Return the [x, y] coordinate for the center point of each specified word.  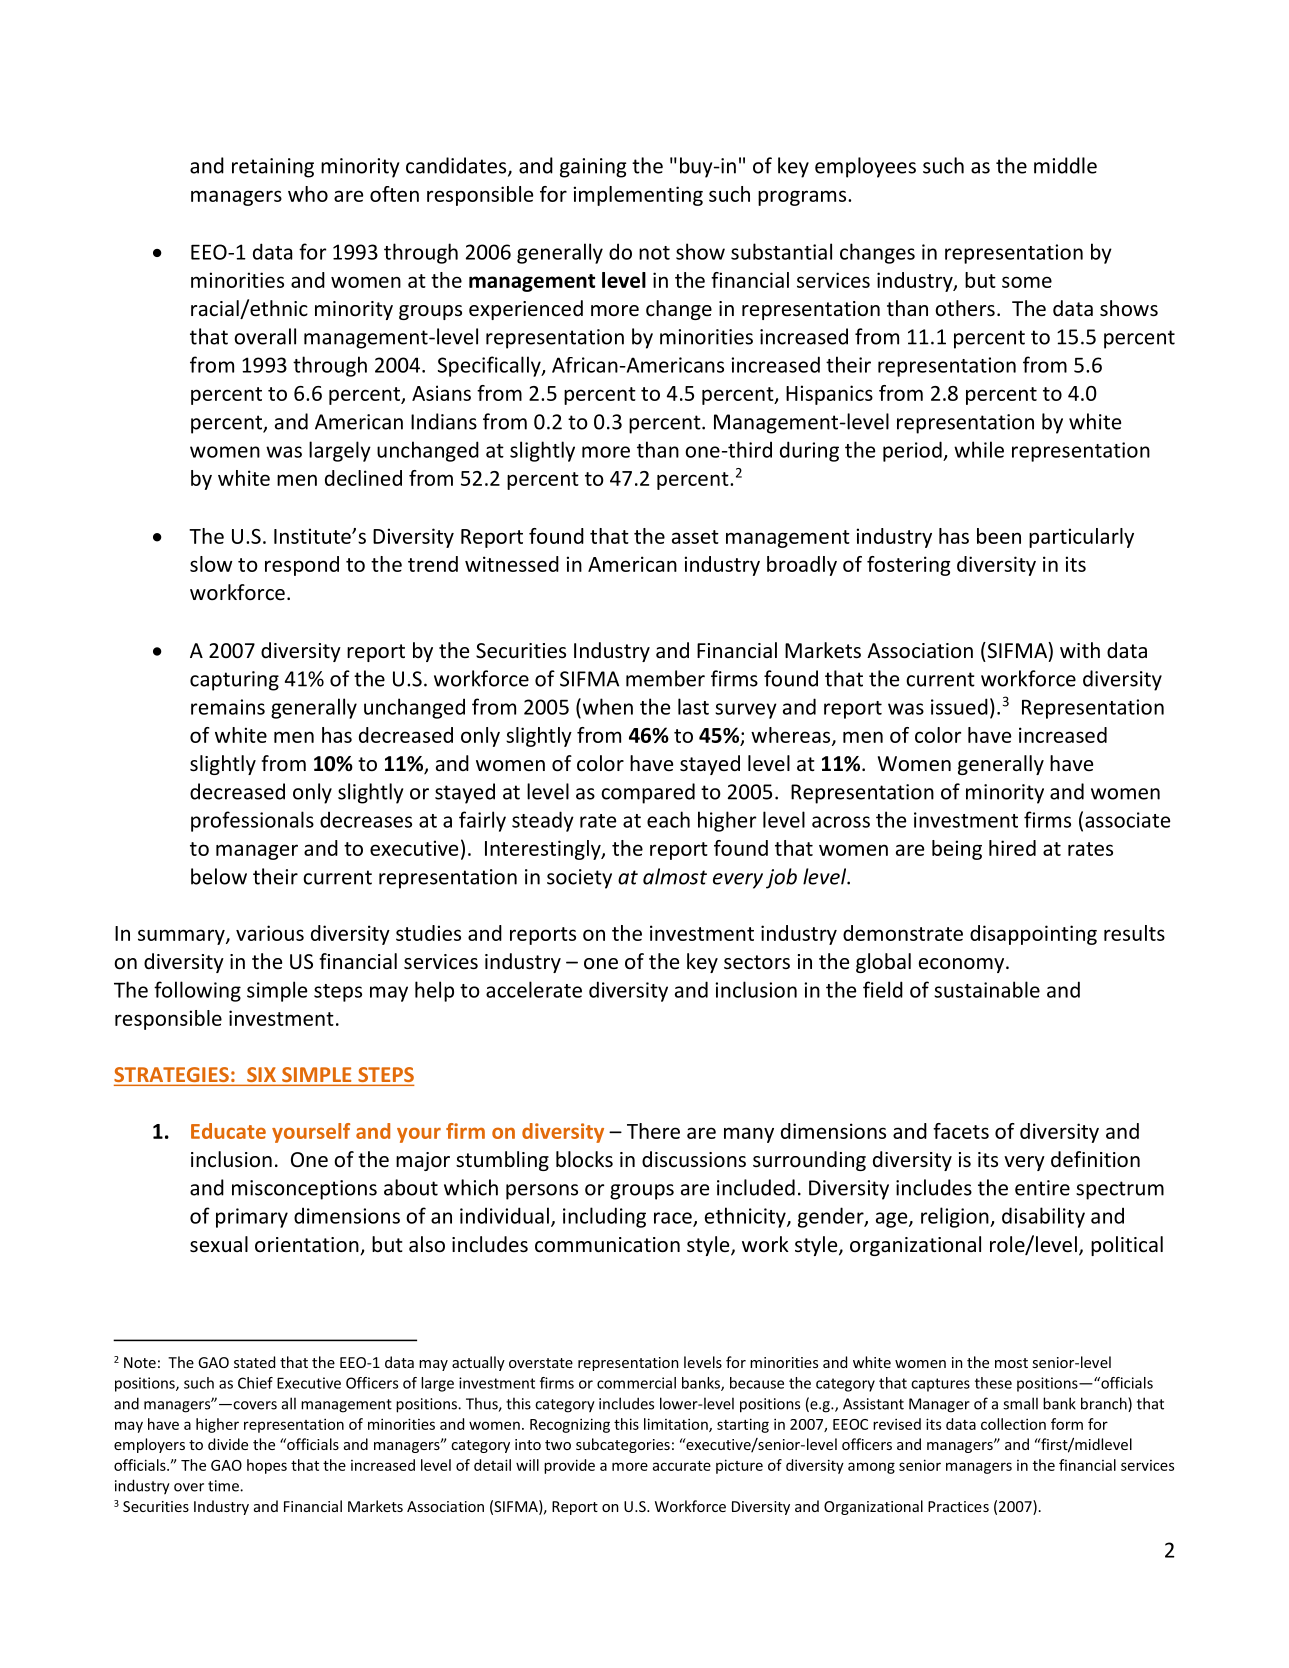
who [308, 194]
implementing [638, 196]
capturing [234, 681]
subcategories [623, 1445]
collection [1013, 1424]
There [653, 1131]
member [665, 678]
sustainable [987, 989]
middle [1065, 165]
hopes [267, 1466]
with [1080, 650]
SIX [261, 1074]
